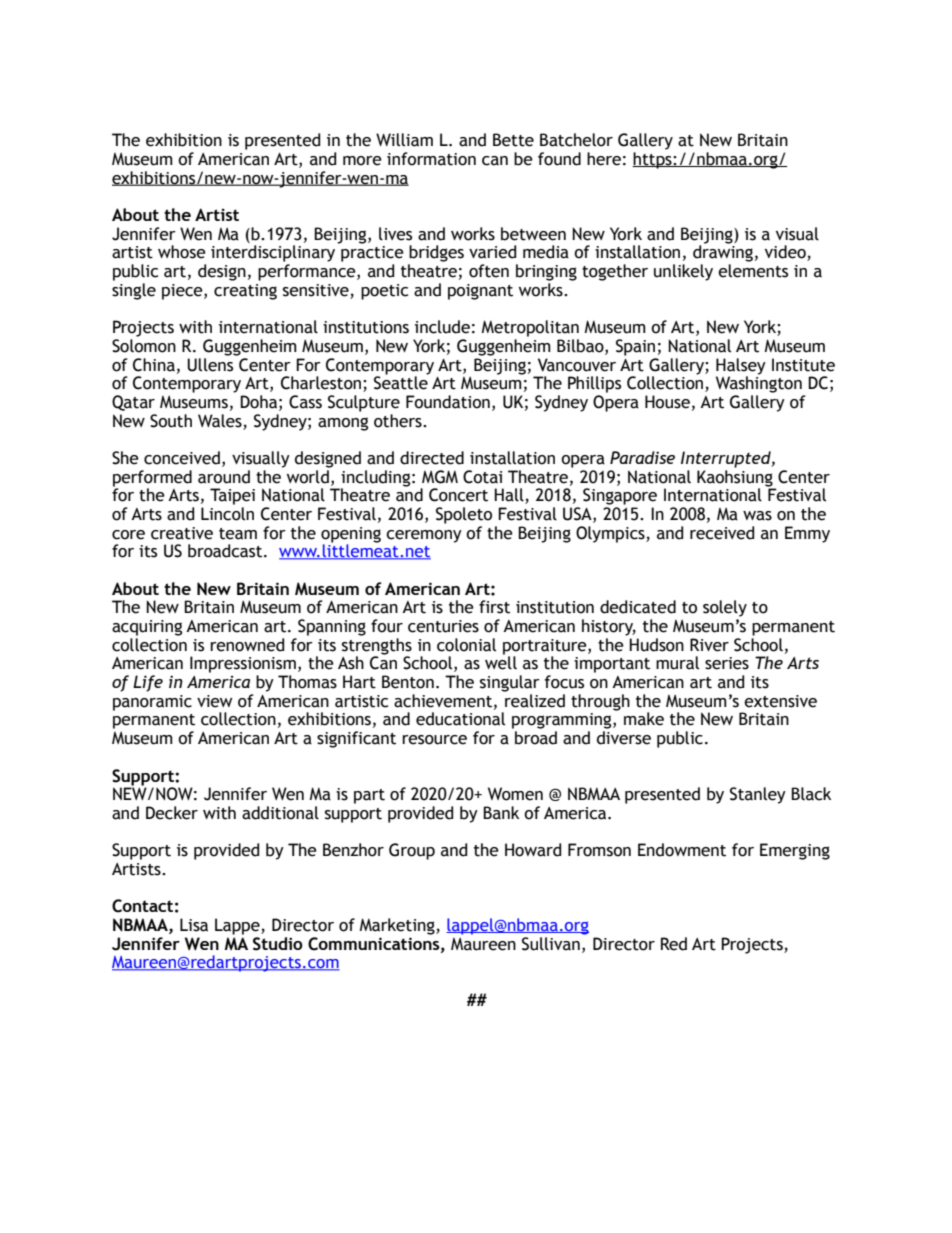 This screenshot has width=952, height=1233. What do you see at coordinates (727, 663) in the screenshot?
I see `series` at bounding box center [727, 663].
